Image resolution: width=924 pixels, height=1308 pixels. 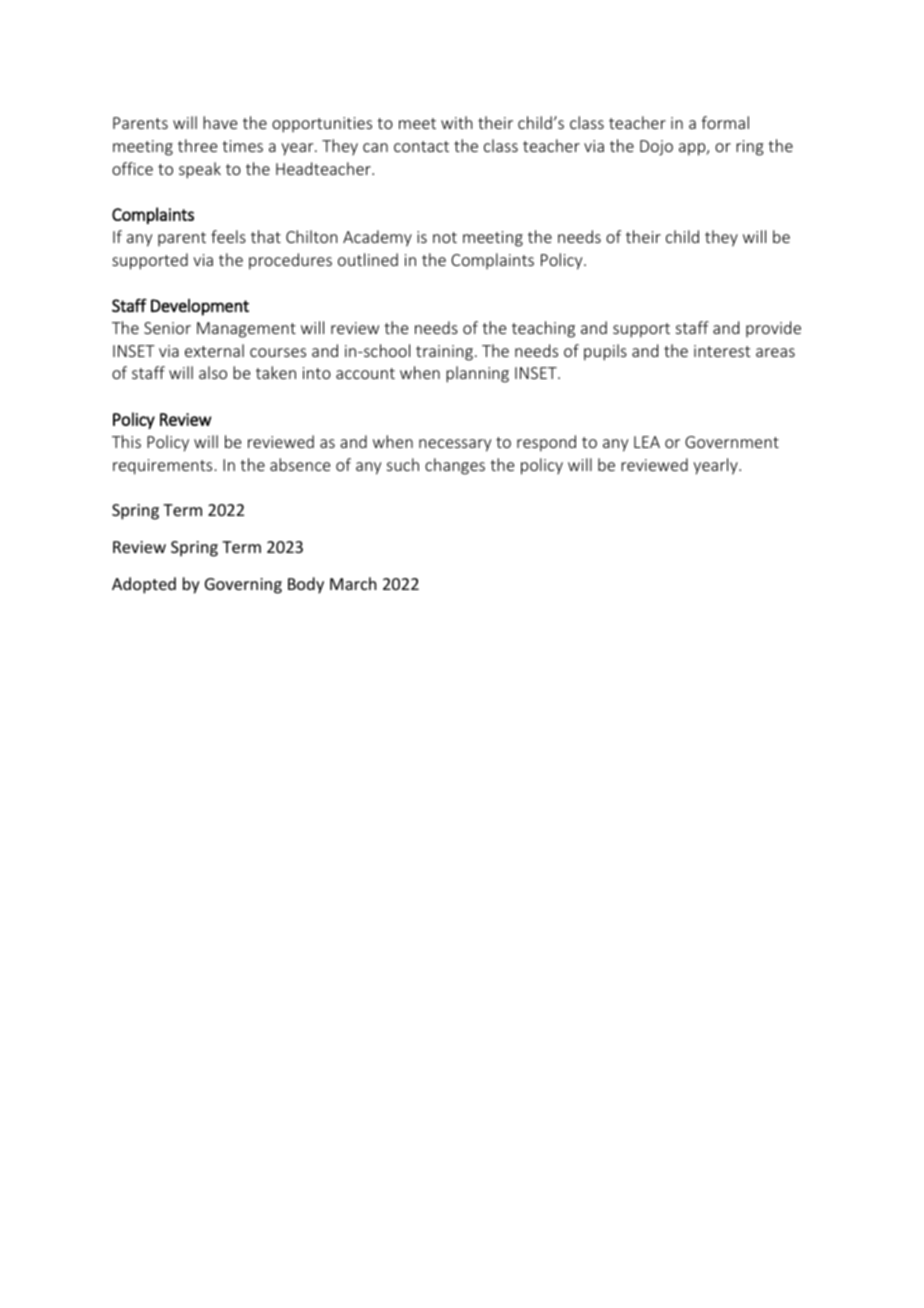 I want to click on formal, so click(x=725, y=122).
